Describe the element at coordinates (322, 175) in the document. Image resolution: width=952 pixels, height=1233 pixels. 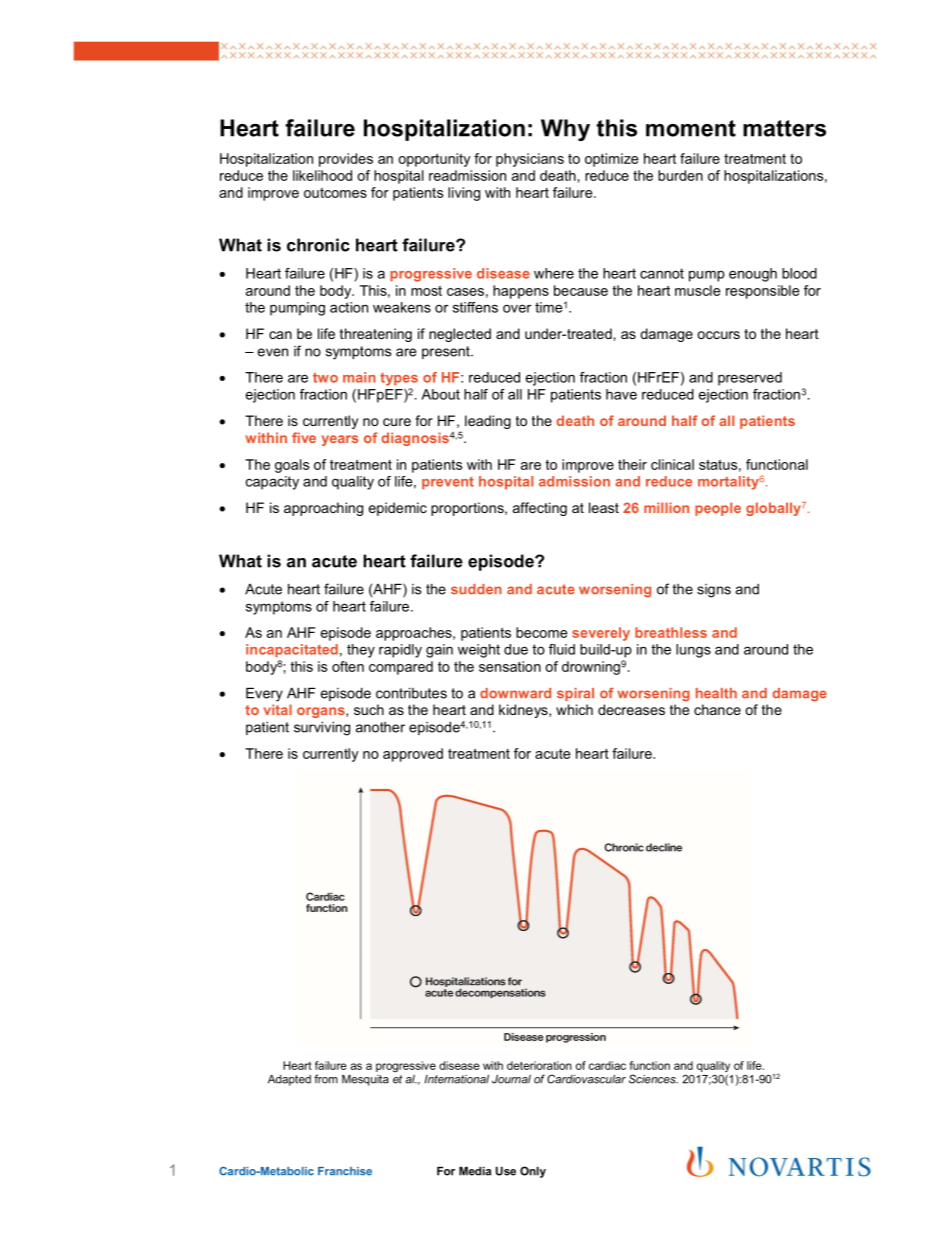
I see `likelihood` at that location.
